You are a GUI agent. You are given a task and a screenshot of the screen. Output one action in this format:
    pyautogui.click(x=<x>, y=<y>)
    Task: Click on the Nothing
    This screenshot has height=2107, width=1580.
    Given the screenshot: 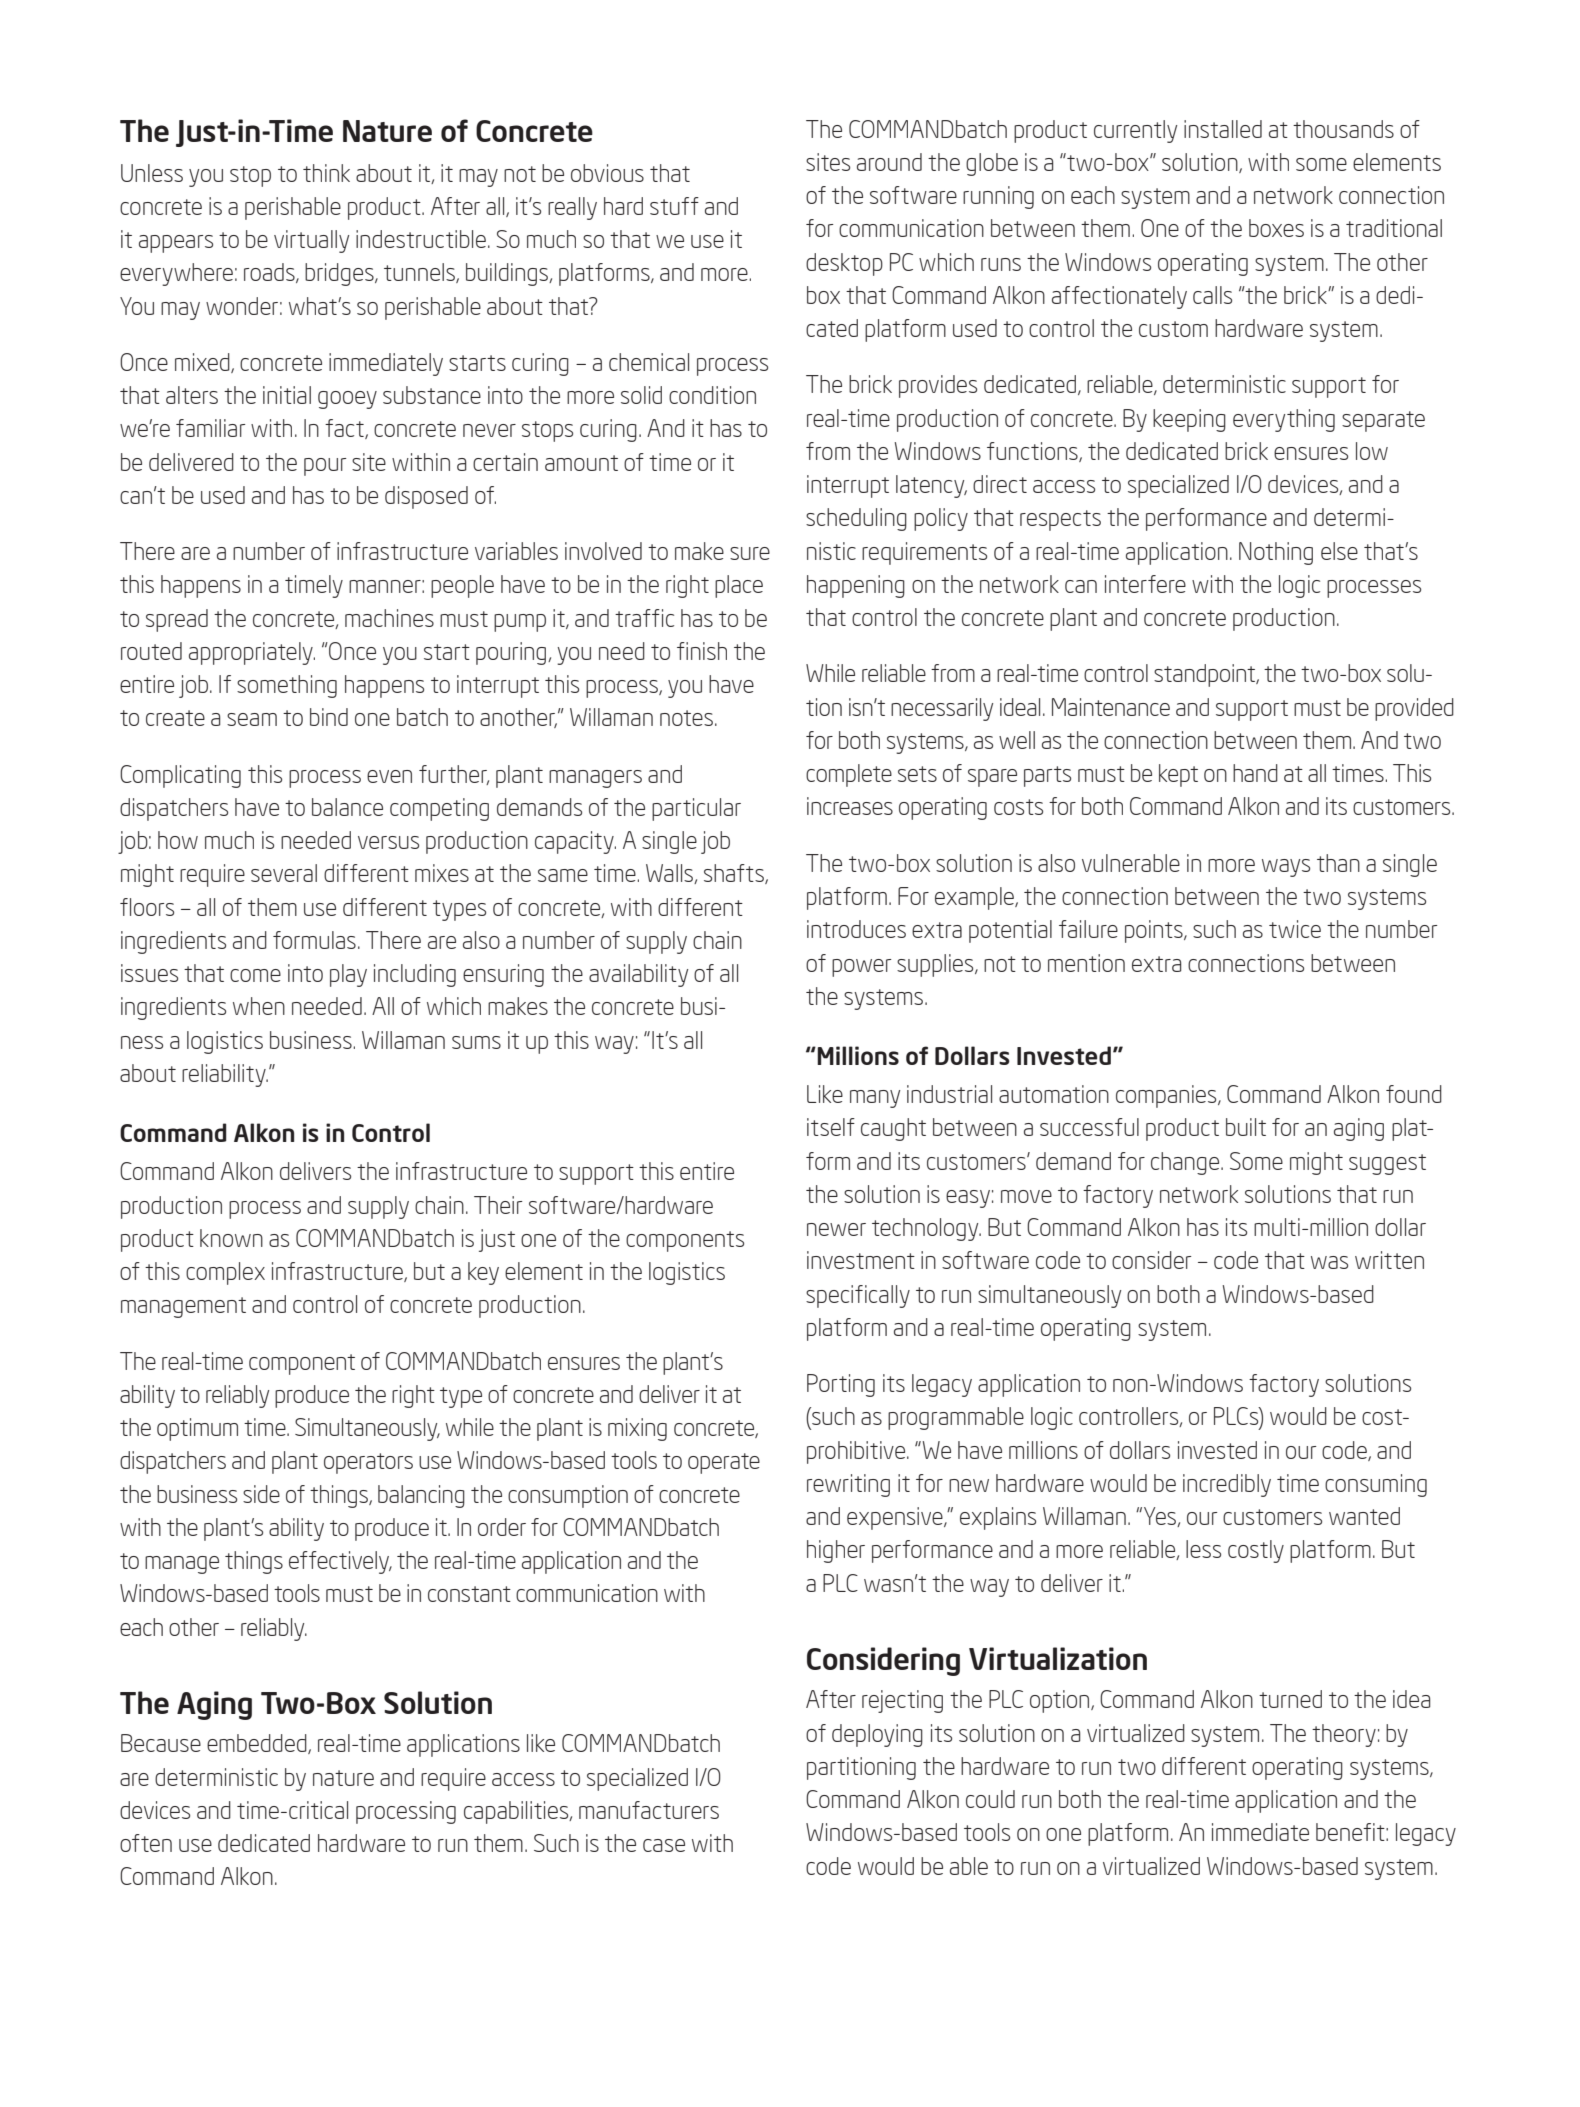 What is the action you would take?
    pyautogui.click(x=1276, y=553)
